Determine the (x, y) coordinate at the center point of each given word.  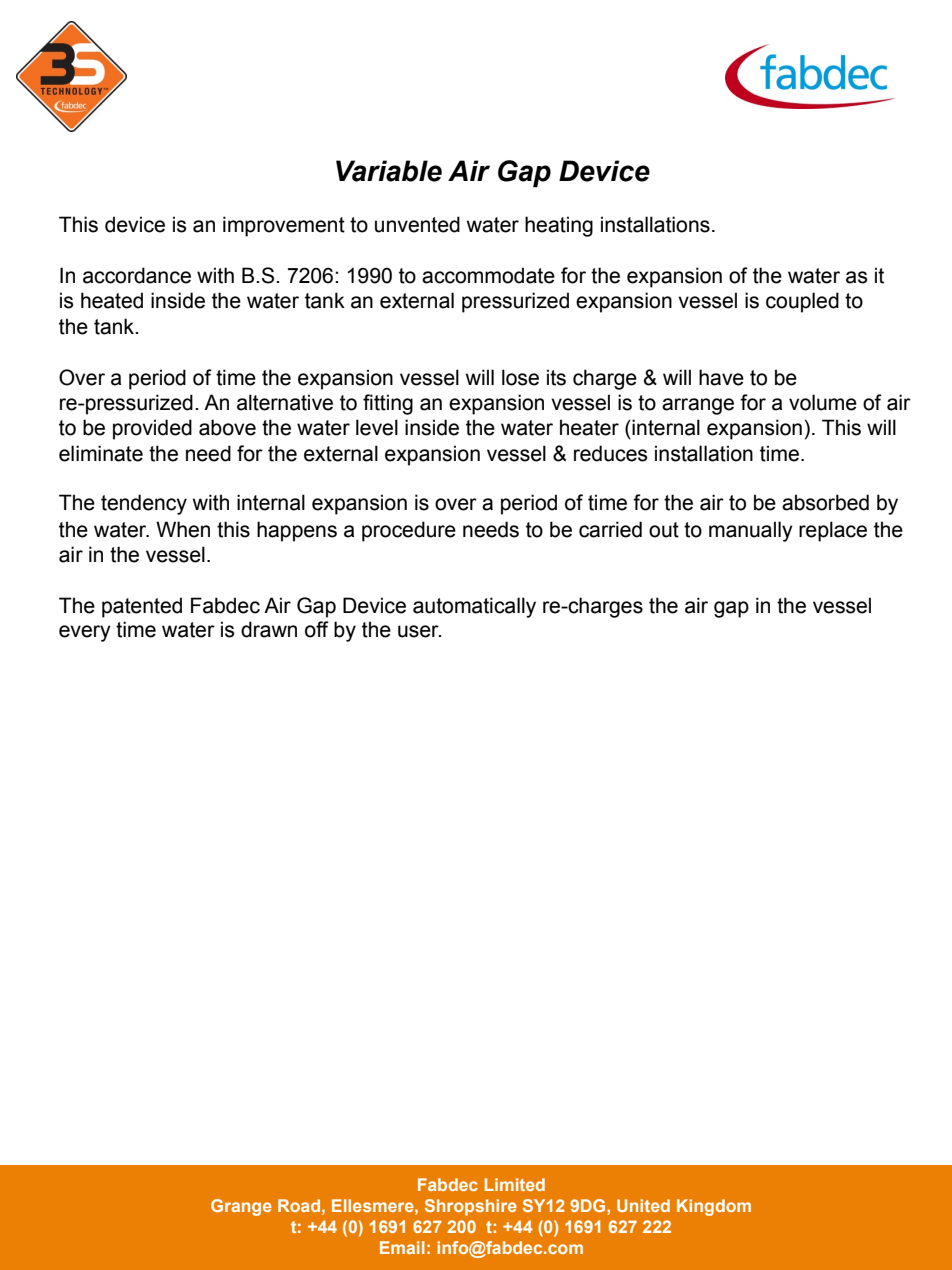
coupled (802, 302)
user (419, 631)
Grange (241, 1207)
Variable (389, 171)
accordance (137, 275)
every (85, 633)
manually (751, 531)
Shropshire (471, 1207)
